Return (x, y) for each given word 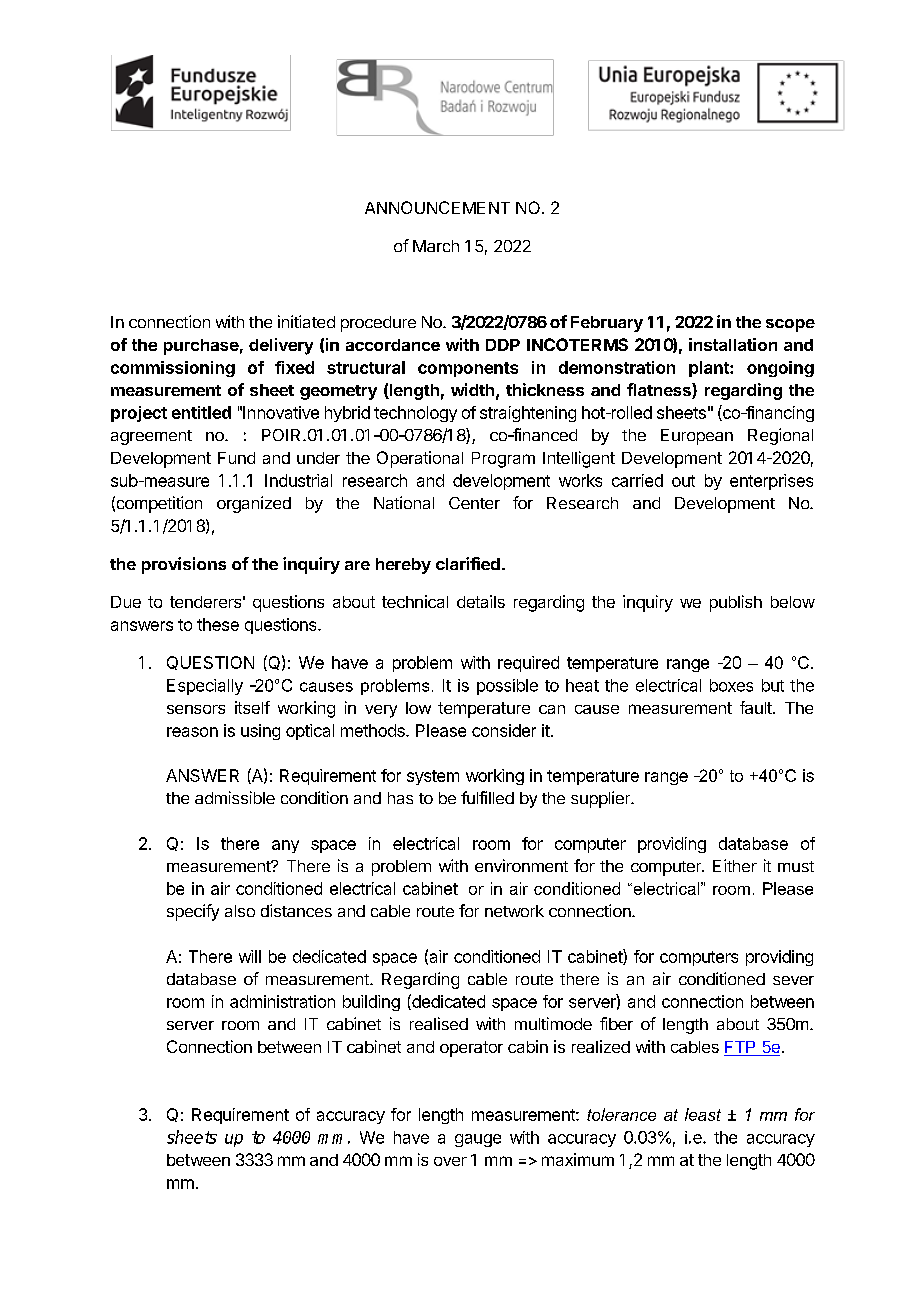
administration (282, 1001)
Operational (420, 459)
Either (735, 865)
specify (193, 912)
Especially (205, 687)
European (697, 437)
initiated (306, 321)
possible (507, 687)
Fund (236, 458)
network (514, 911)
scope (790, 325)
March (436, 246)
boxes (731, 685)
